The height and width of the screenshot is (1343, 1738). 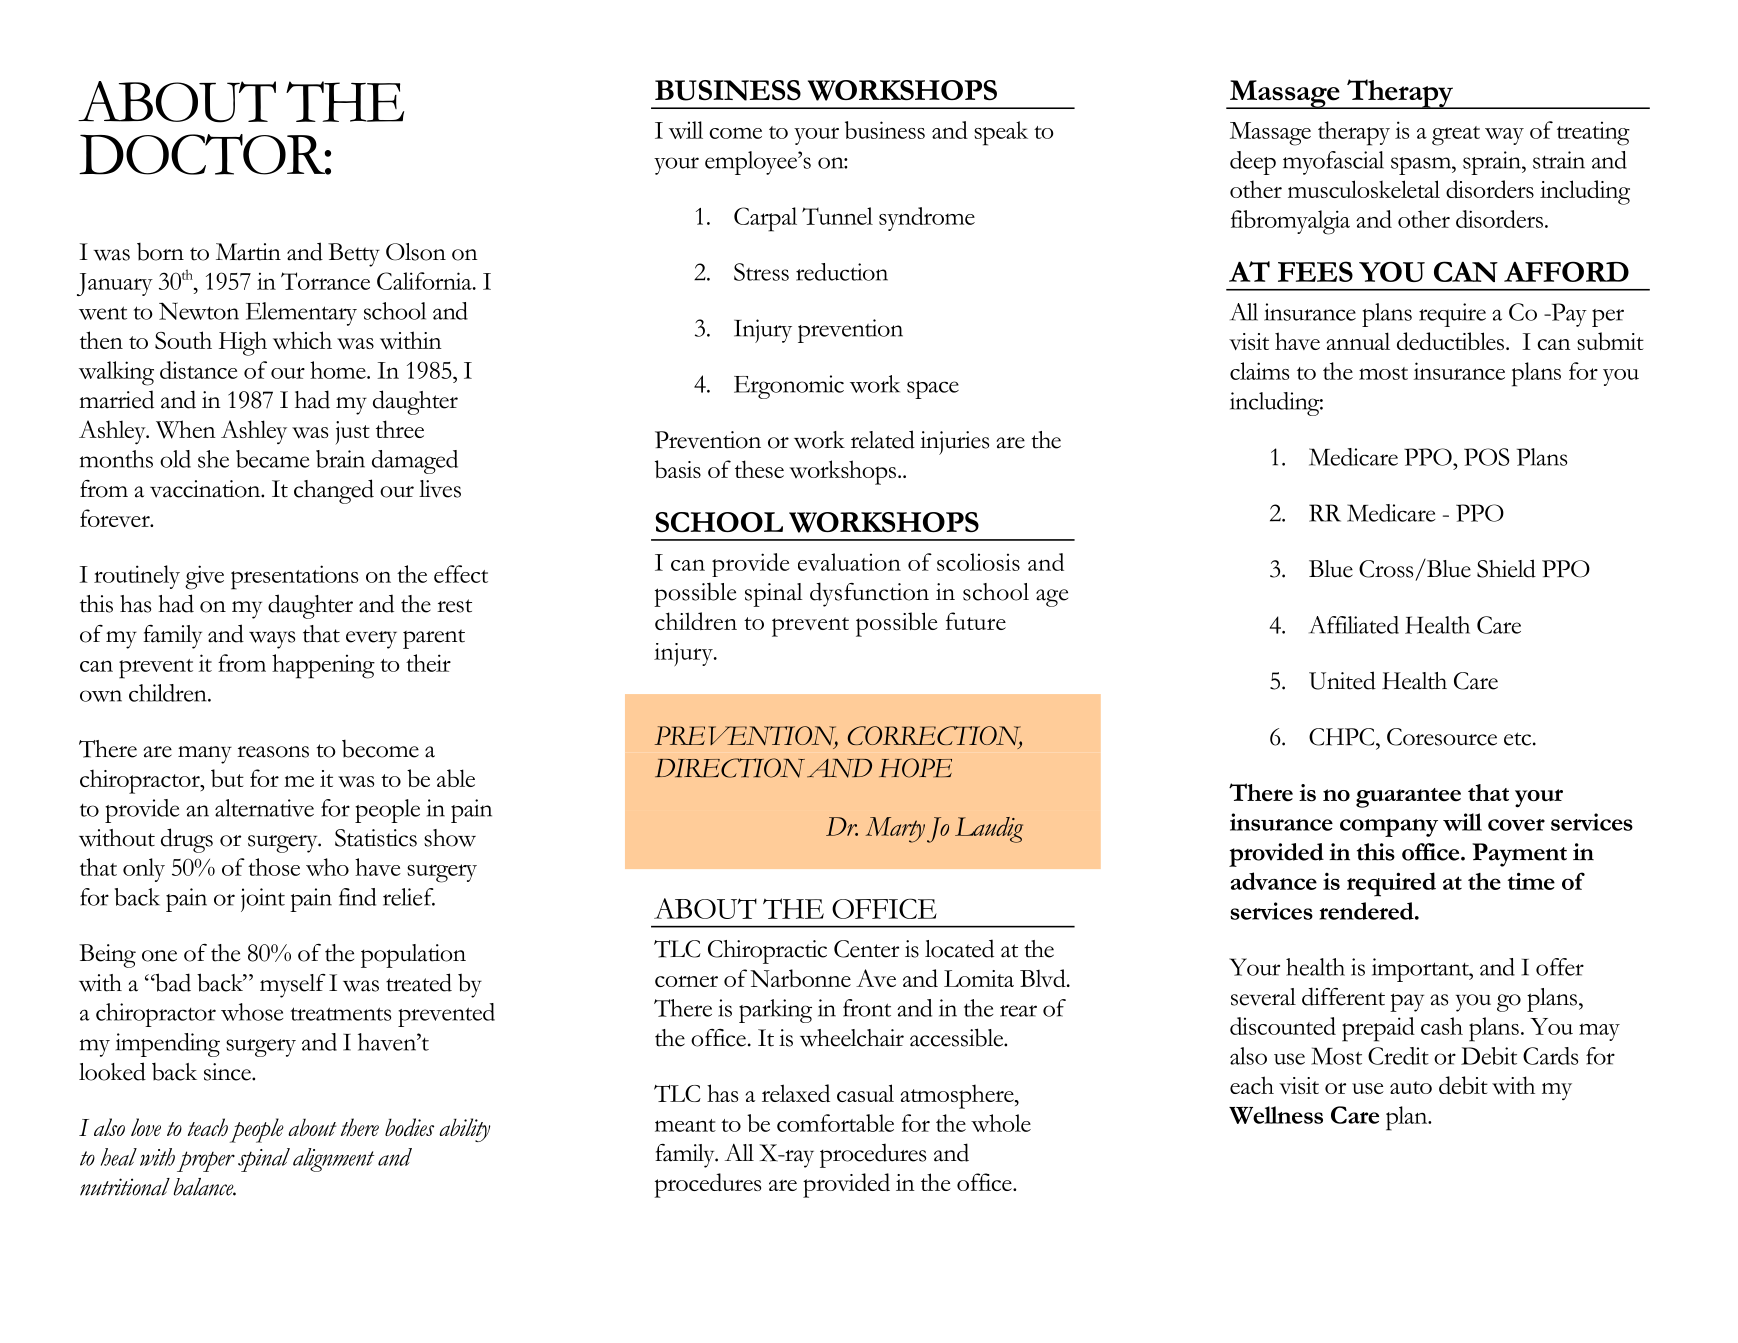 I want to click on Martin, so click(x=248, y=252).
